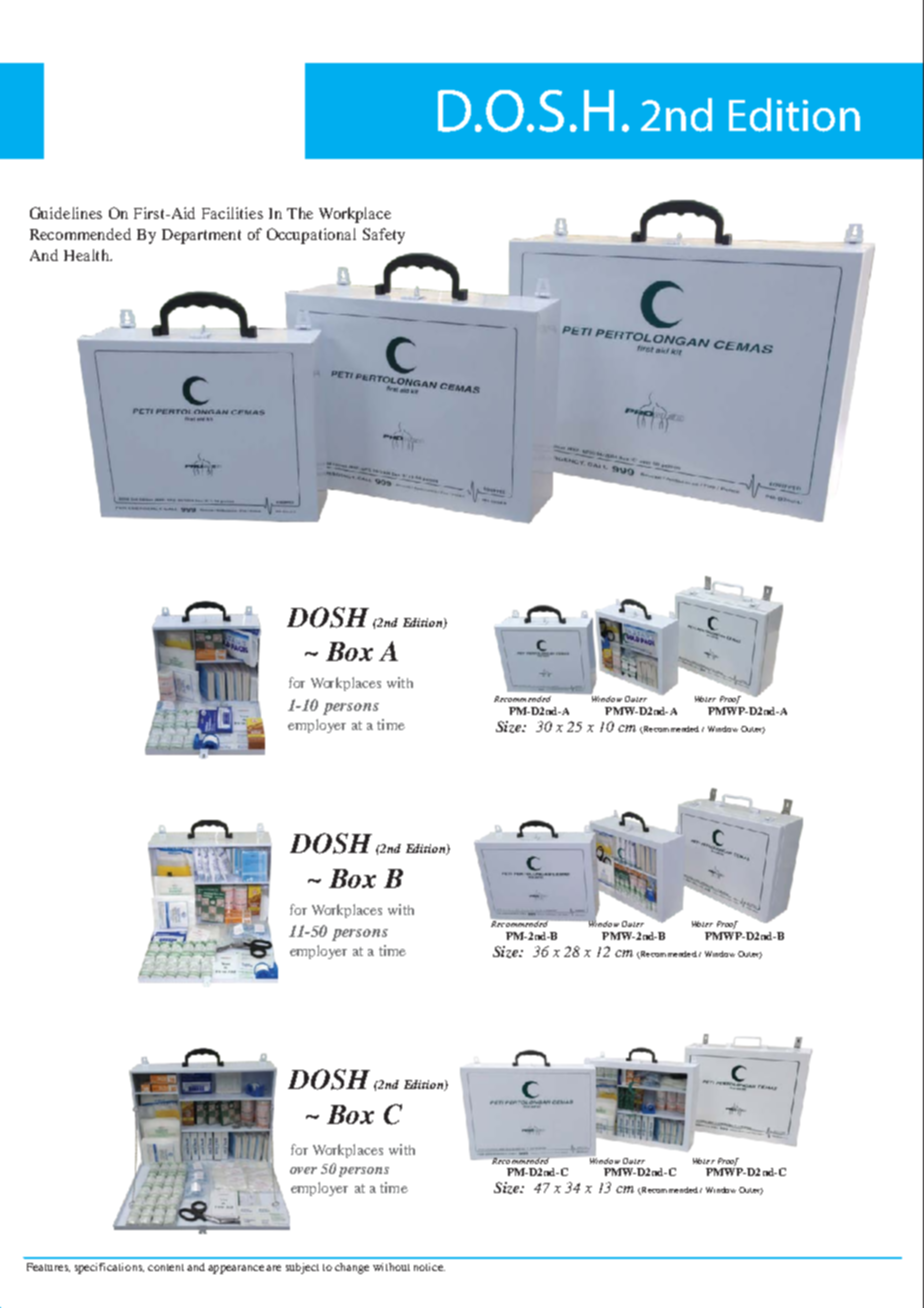 Image resolution: width=924 pixels, height=1308 pixels. Describe the element at coordinates (109, 1268) in the image. I see `specifications` at that location.
